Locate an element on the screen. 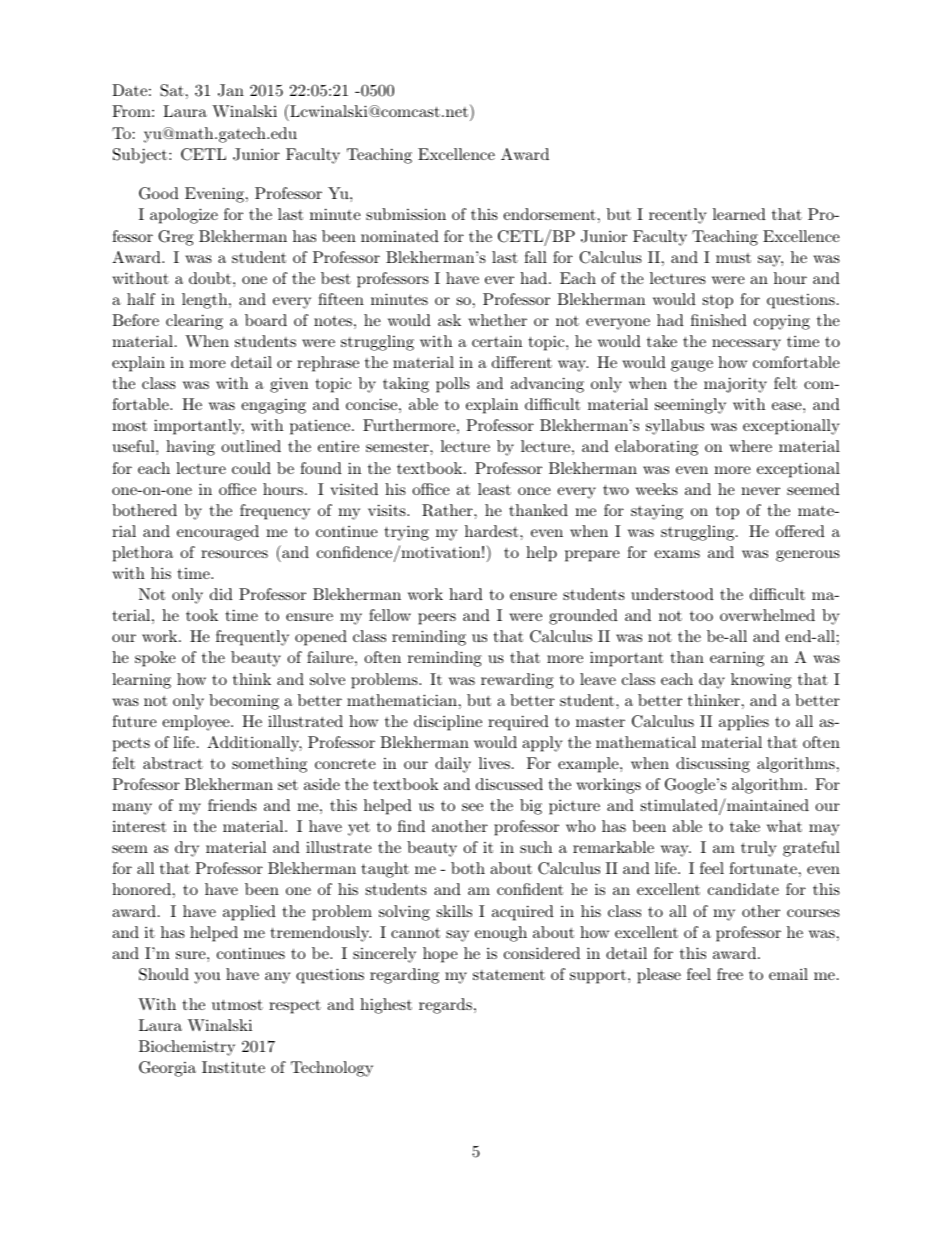 The image size is (952, 1233). regards is located at coordinates (445, 1006).
